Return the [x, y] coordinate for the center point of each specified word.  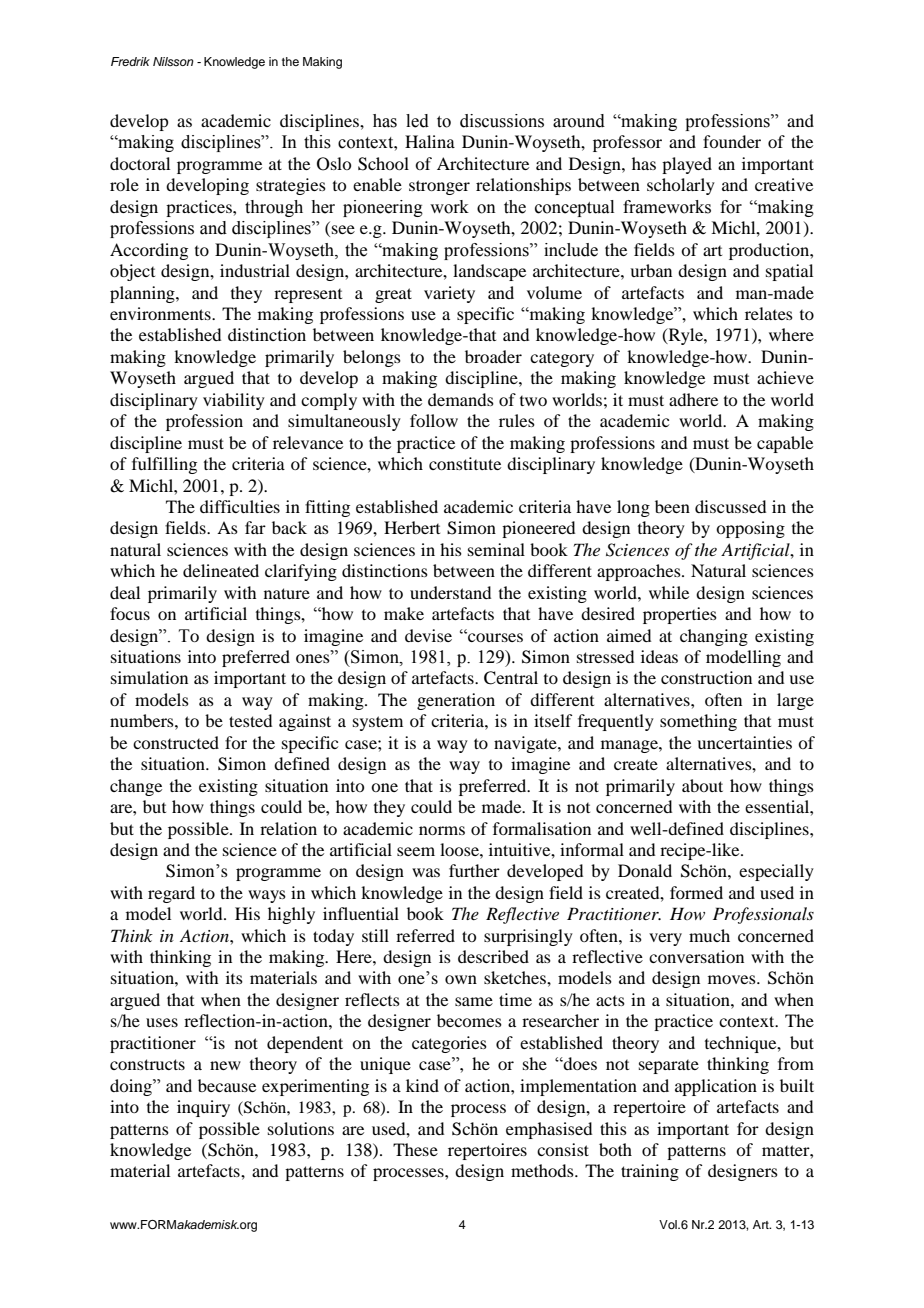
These [415, 1149]
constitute [465, 463]
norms [442, 830]
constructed [176, 742]
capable [785, 444]
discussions [502, 121]
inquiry [203, 1108]
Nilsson [173, 61]
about [702, 785]
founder [732, 141]
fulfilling [164, 465]
